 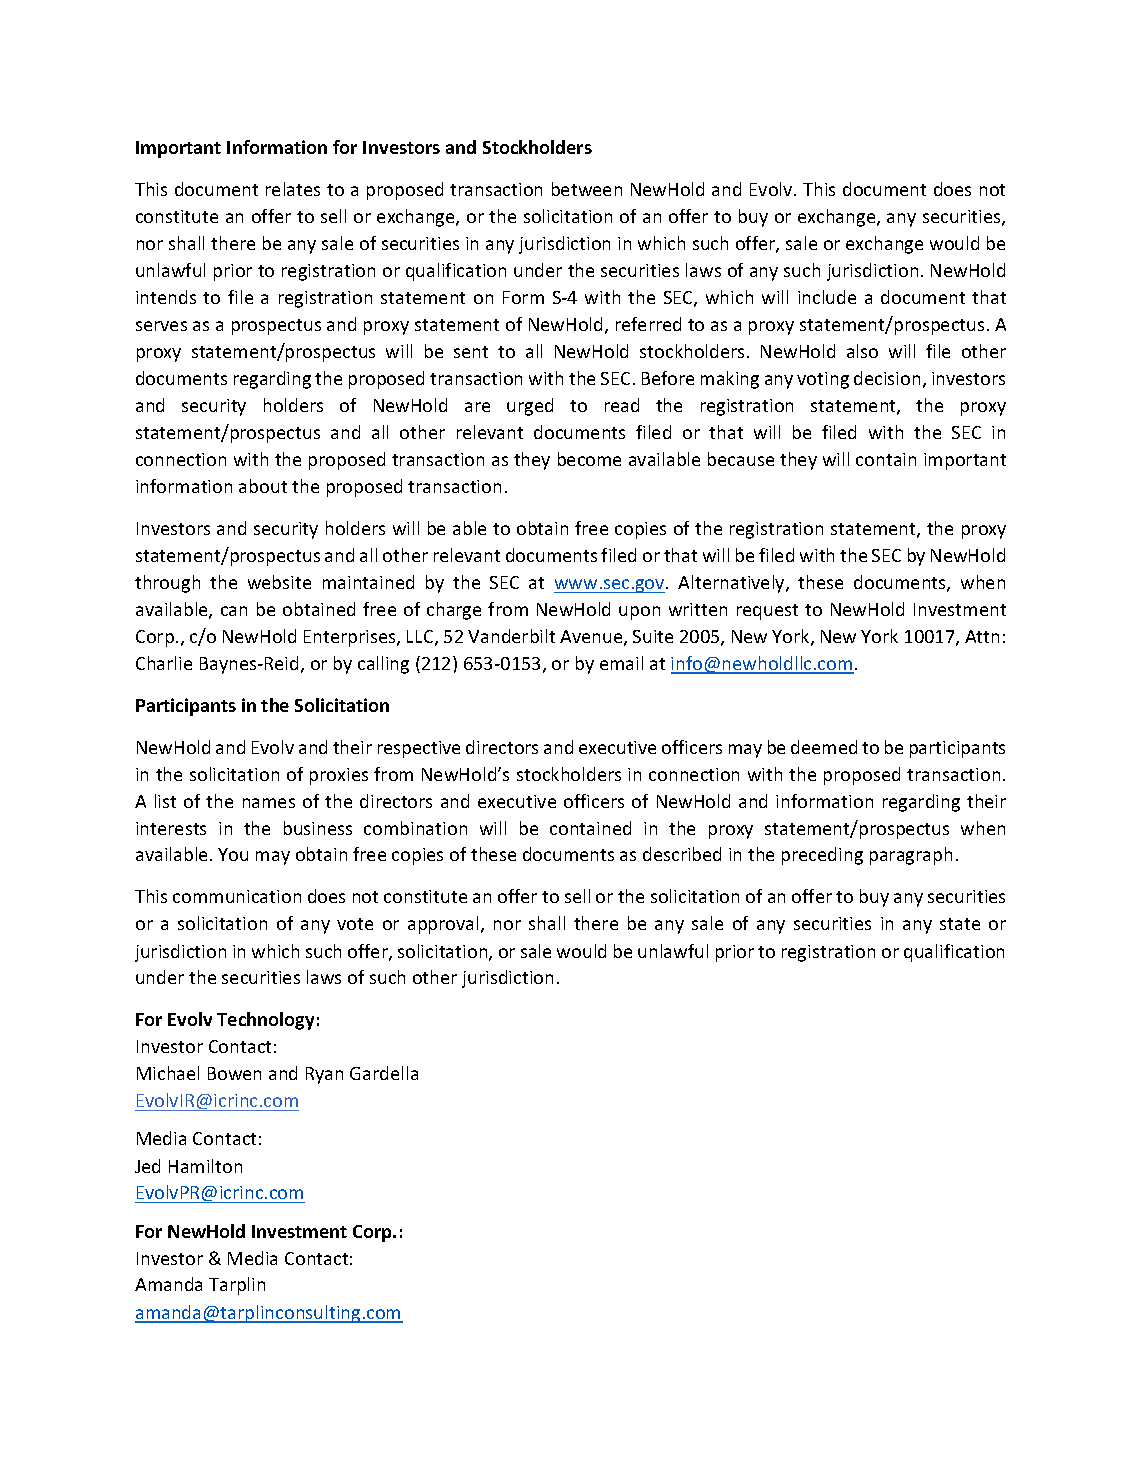 What do you see at coordinates (324, 1075) in the image?
I see `Ryan` at bounding box center [324, 1075].
